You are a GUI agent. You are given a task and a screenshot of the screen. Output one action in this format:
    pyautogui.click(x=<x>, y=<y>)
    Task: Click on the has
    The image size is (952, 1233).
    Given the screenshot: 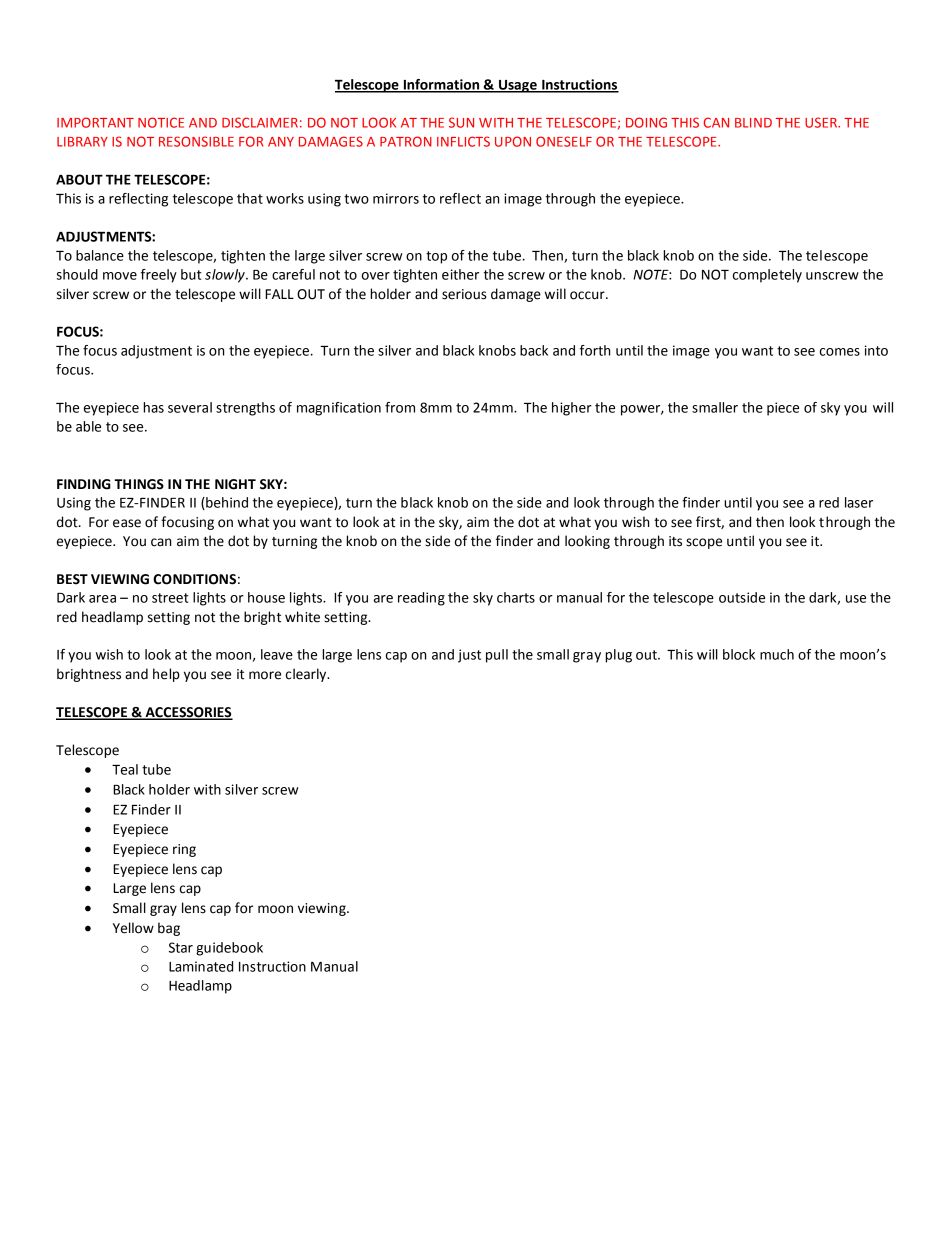 What is the action you would take?
    pyautogui.click(x=153, y=407)
